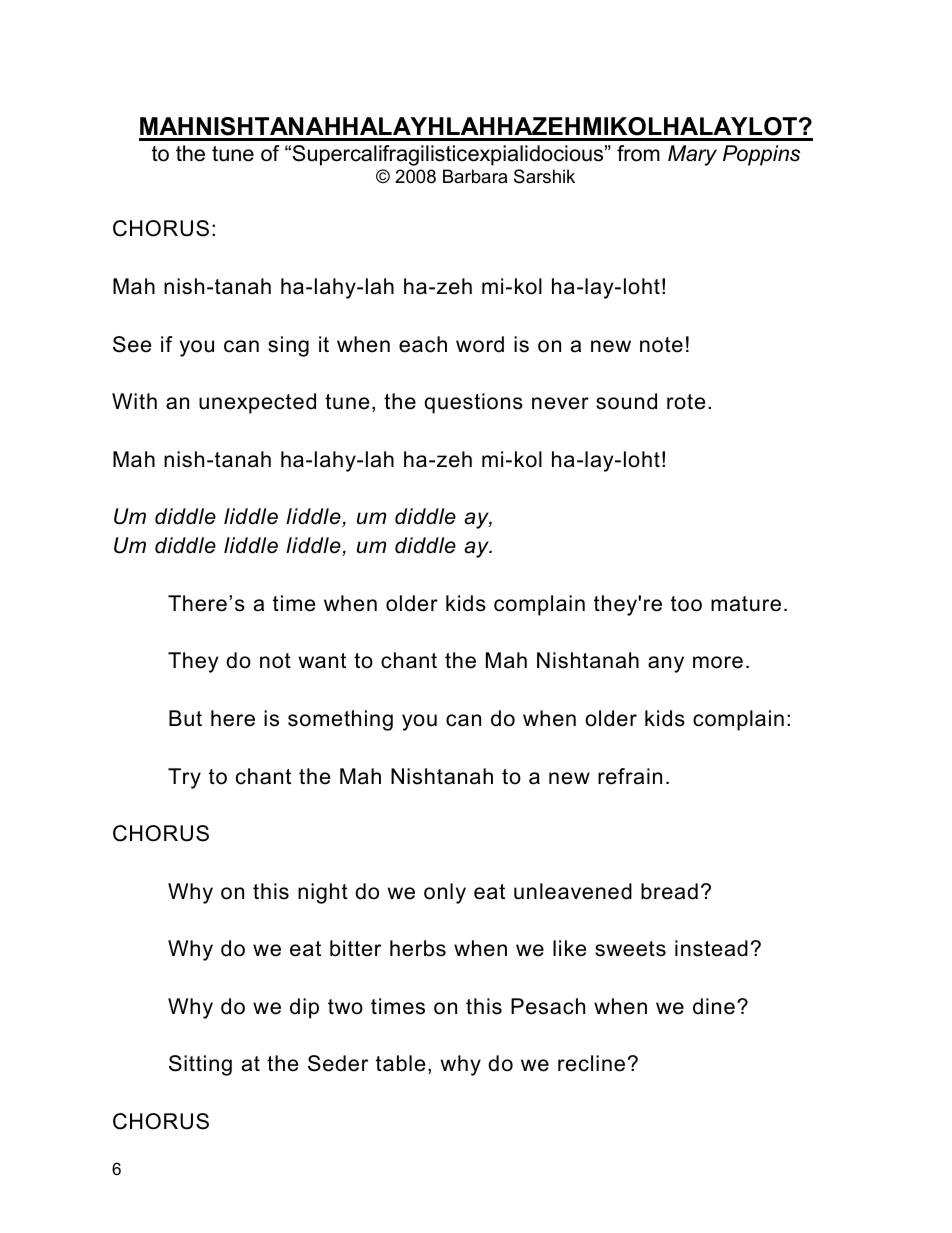 This screenshot has width=952, height=1233. Describe the element at coordinates (692, 155) in the screenshot. I see `Mary` at that location.
